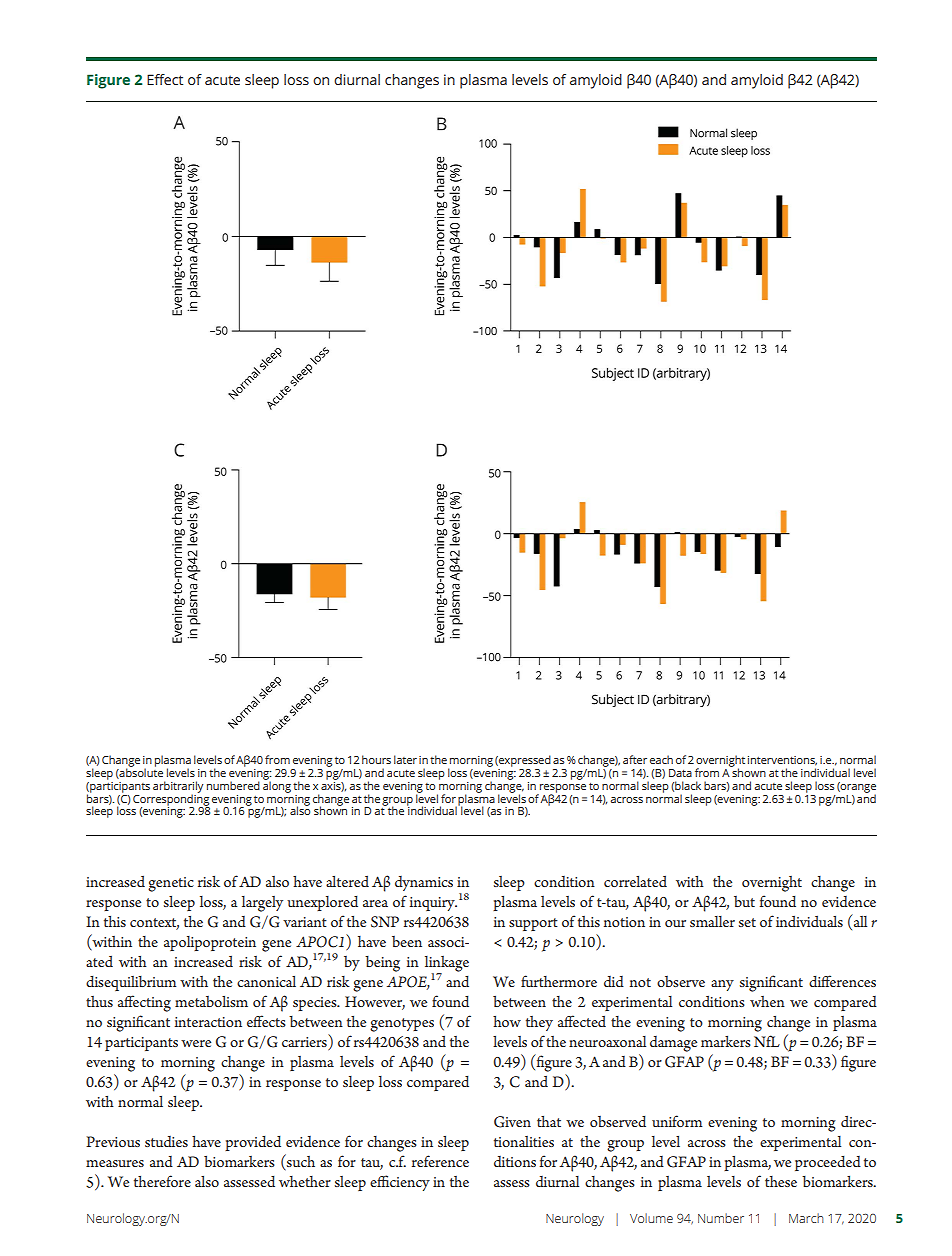 The width and height of the screenshot is (952, 1256). What do you see at coordinates (166, 1141) in the screenshot?
I see `studies` at bounding box center [166, 1141].
